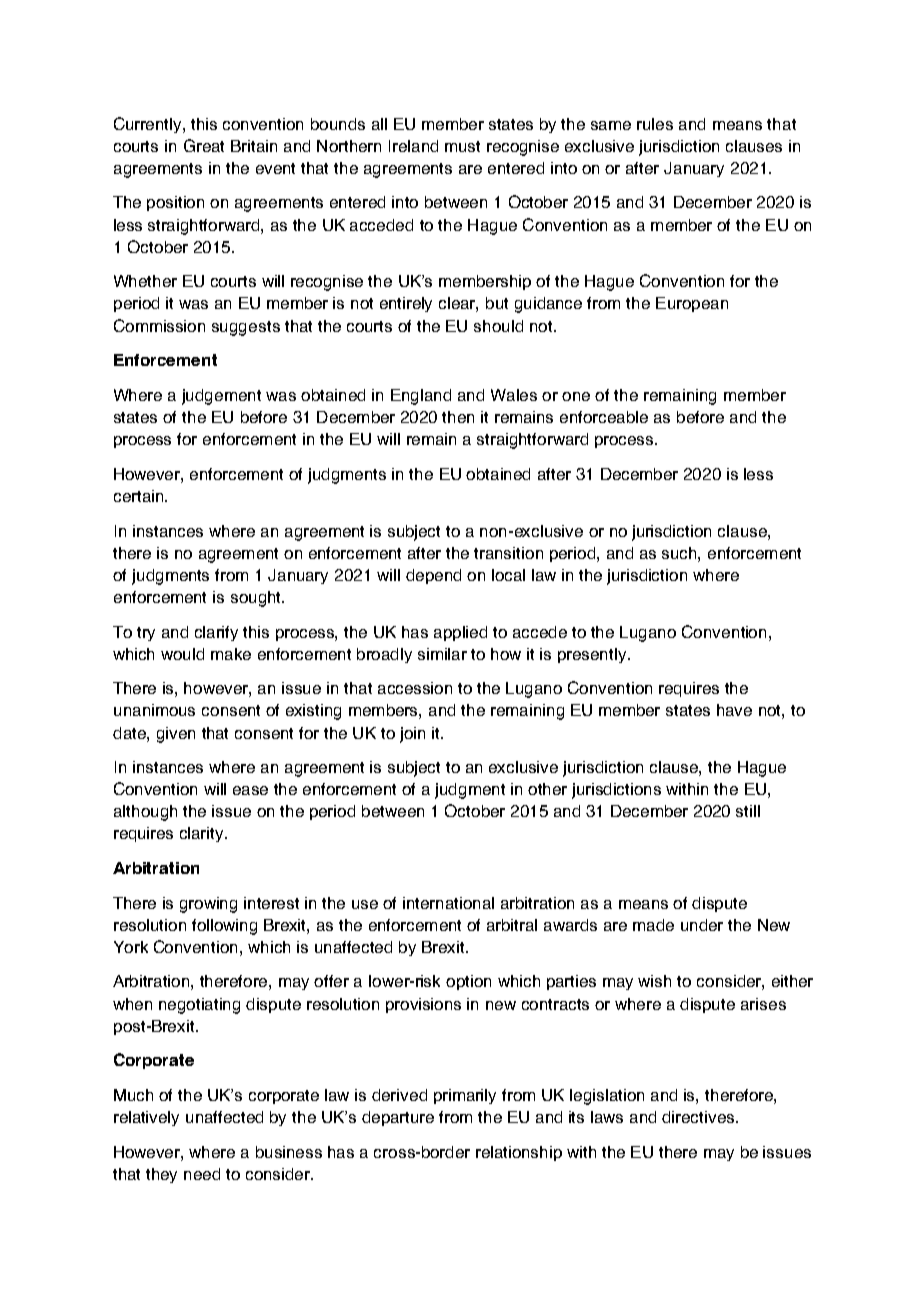 The width and height of the screenshot is (924, 1308). Describe the element at coordinates (655, 124) in the screenshot. I see `rules` at that location.
